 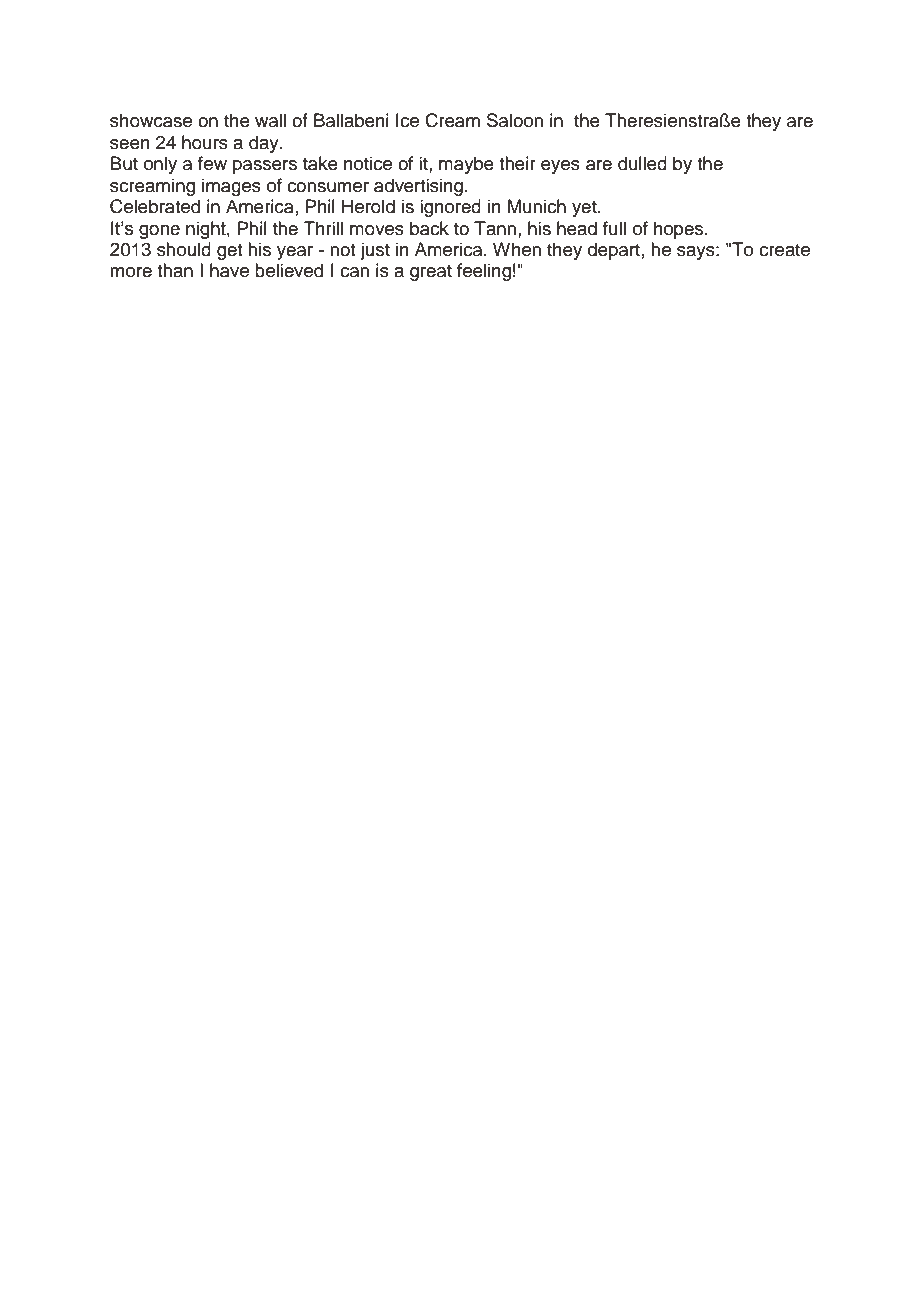 I want to click on have, so click(x=229, y=270).
